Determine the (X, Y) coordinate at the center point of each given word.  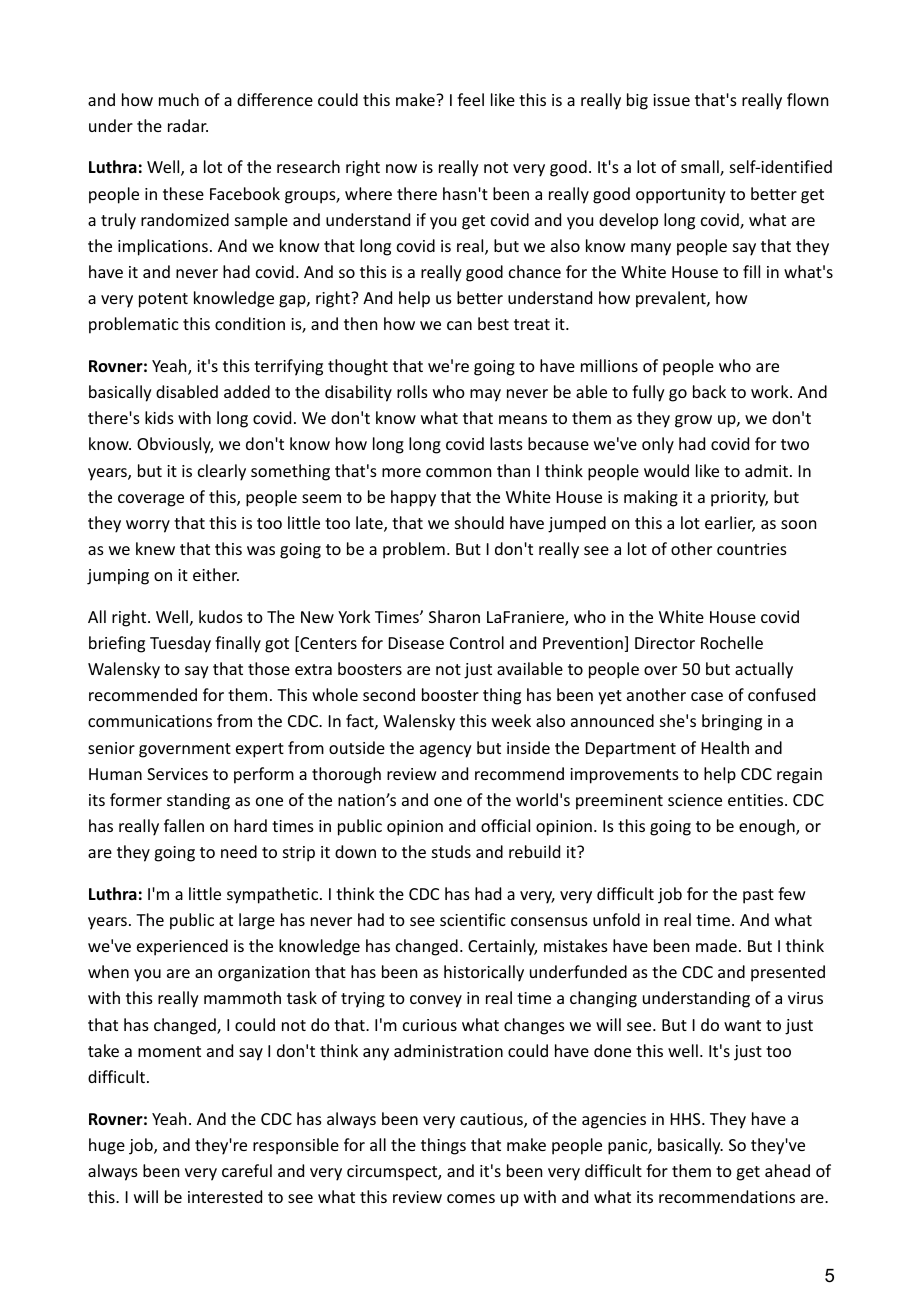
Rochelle (732, 642)
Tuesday (180, 644)
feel (470, 99)
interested (225, 1196)
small (701, 168)
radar (188, 125)
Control (477, 642)
